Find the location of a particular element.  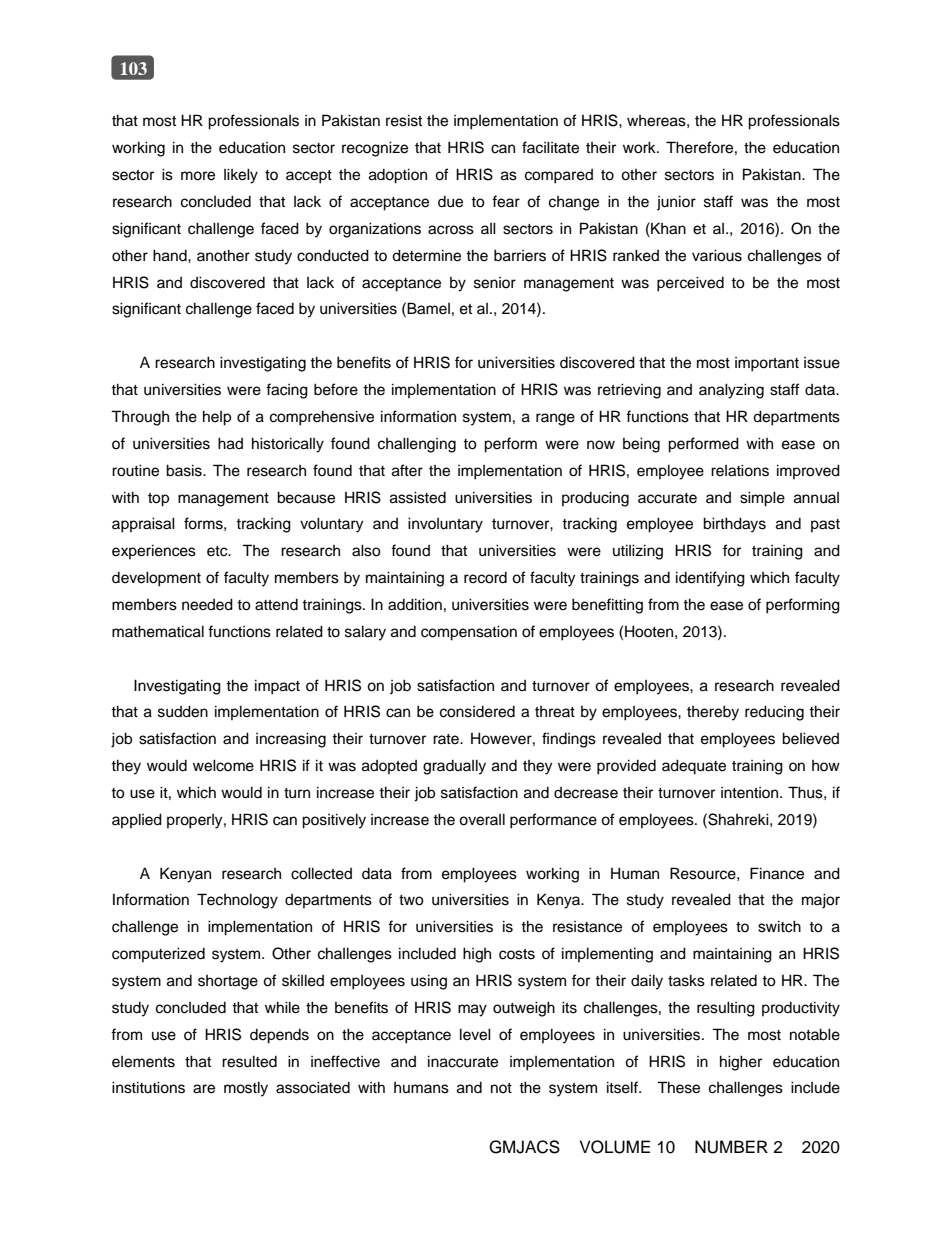

simple is located at coordinates (762, 499).
